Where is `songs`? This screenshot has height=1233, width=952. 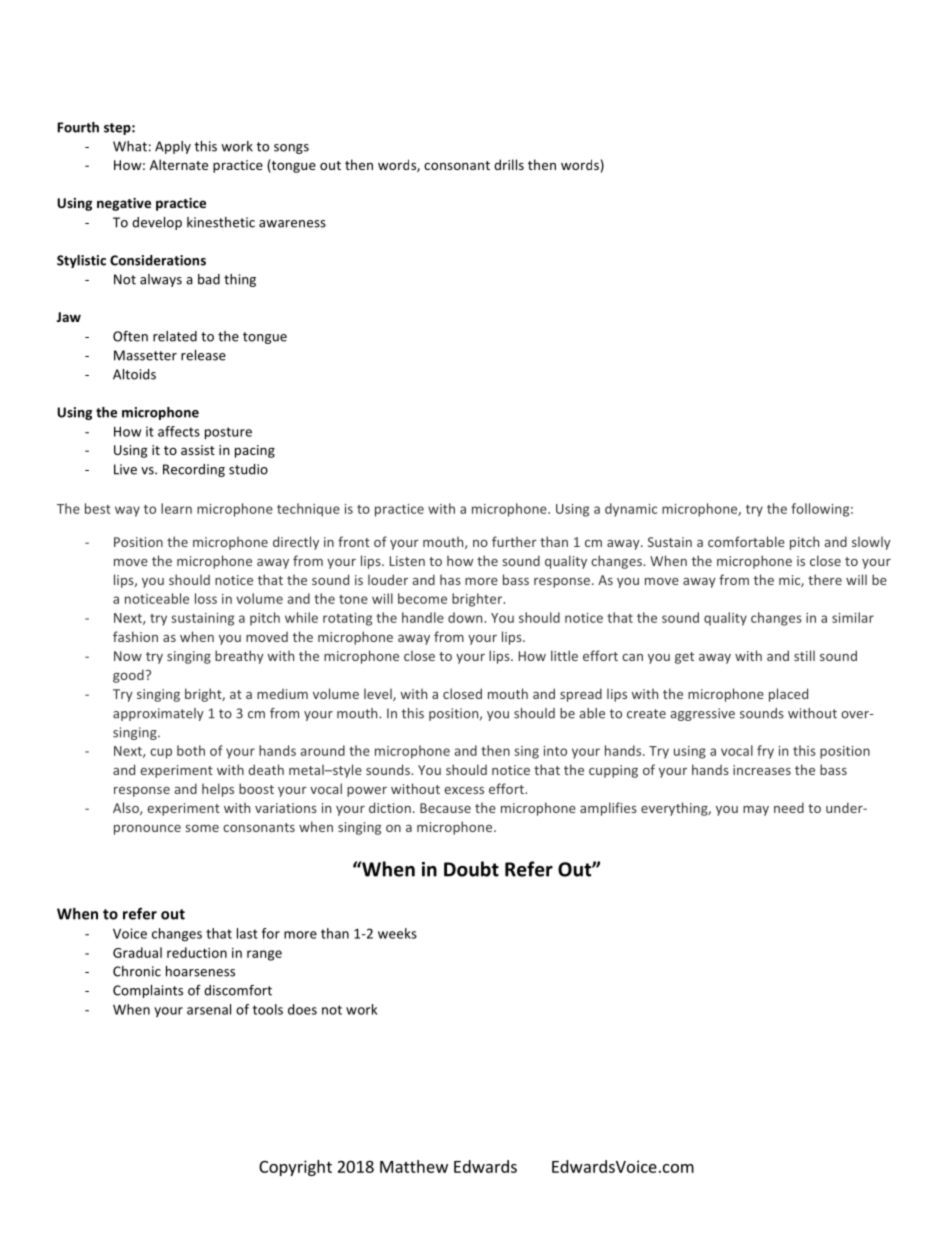
songs is located at coordinates (291, 149).
